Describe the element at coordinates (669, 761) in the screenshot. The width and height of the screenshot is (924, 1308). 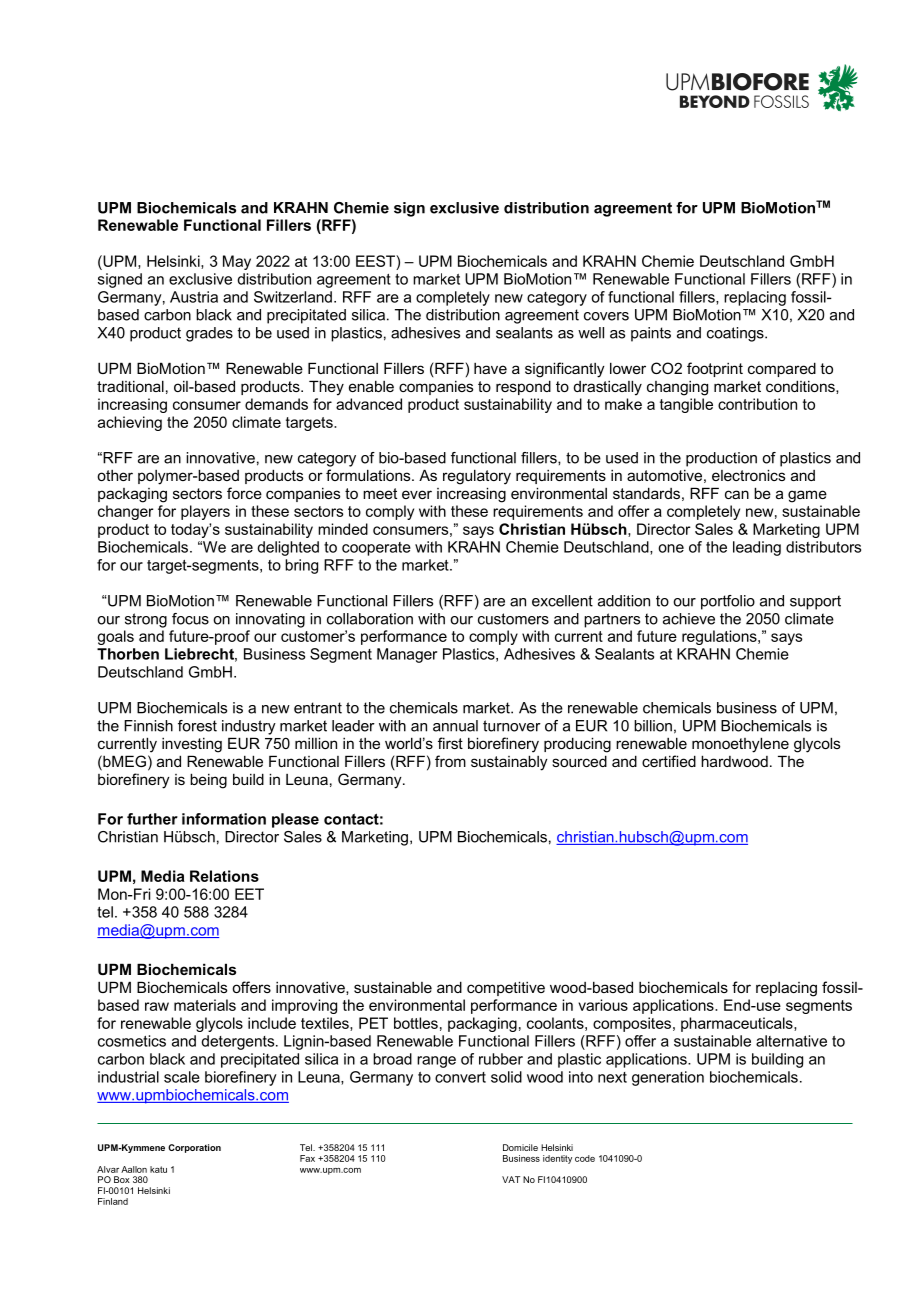
I see `certified` at that location.
